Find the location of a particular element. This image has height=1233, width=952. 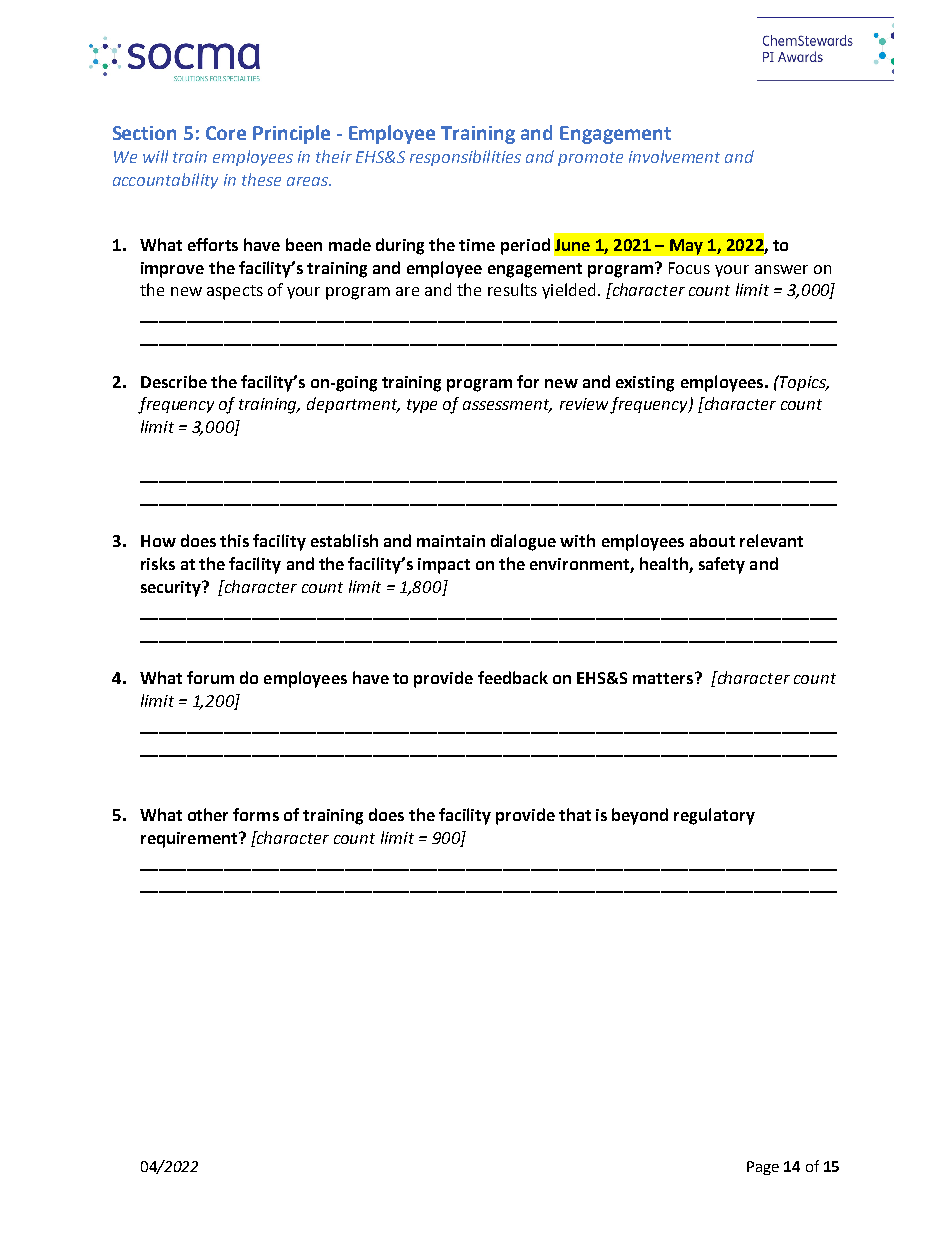

responsibilities is located at coordinates (465, 158).
